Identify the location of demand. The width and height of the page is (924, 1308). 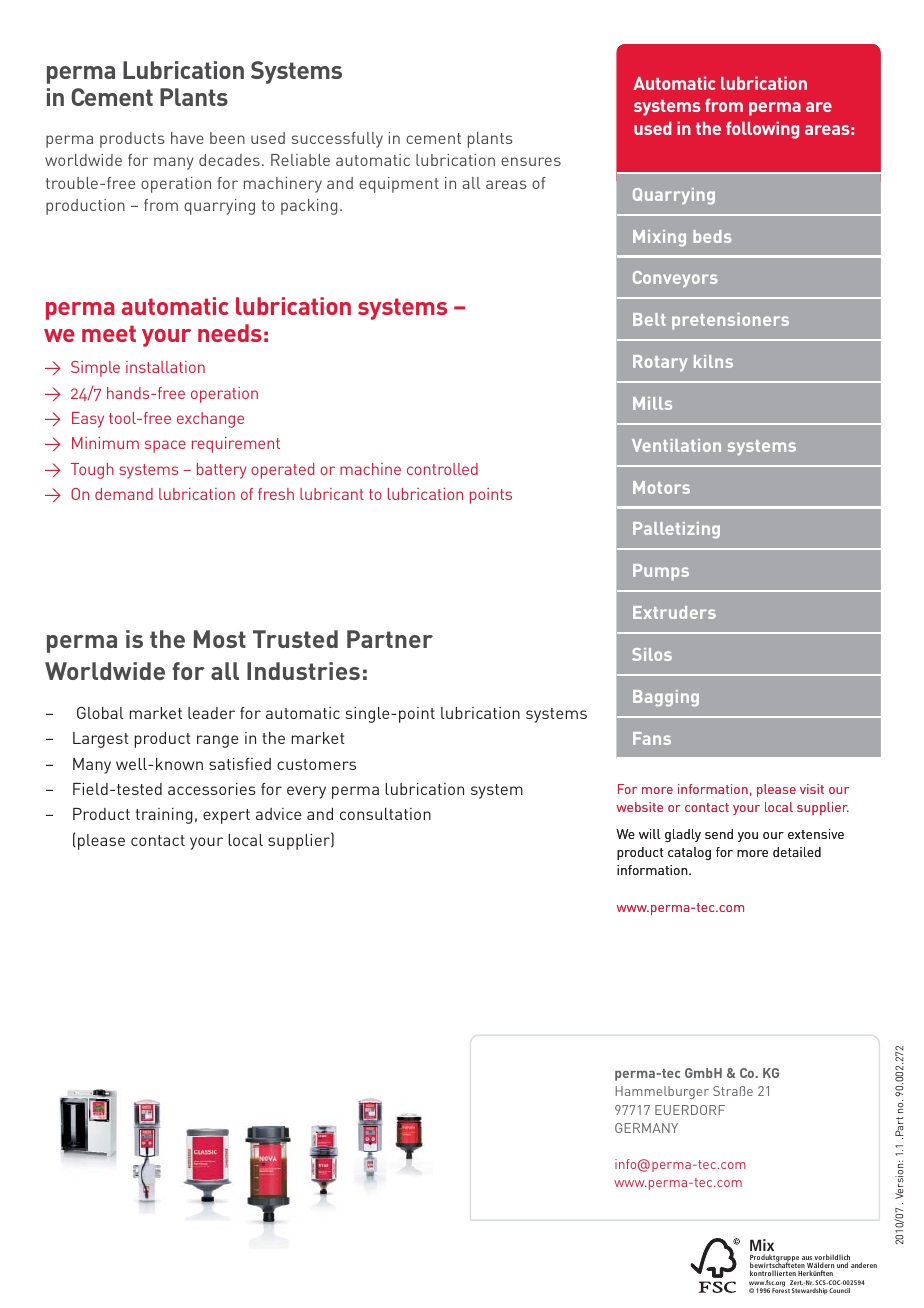
(124, 494).
